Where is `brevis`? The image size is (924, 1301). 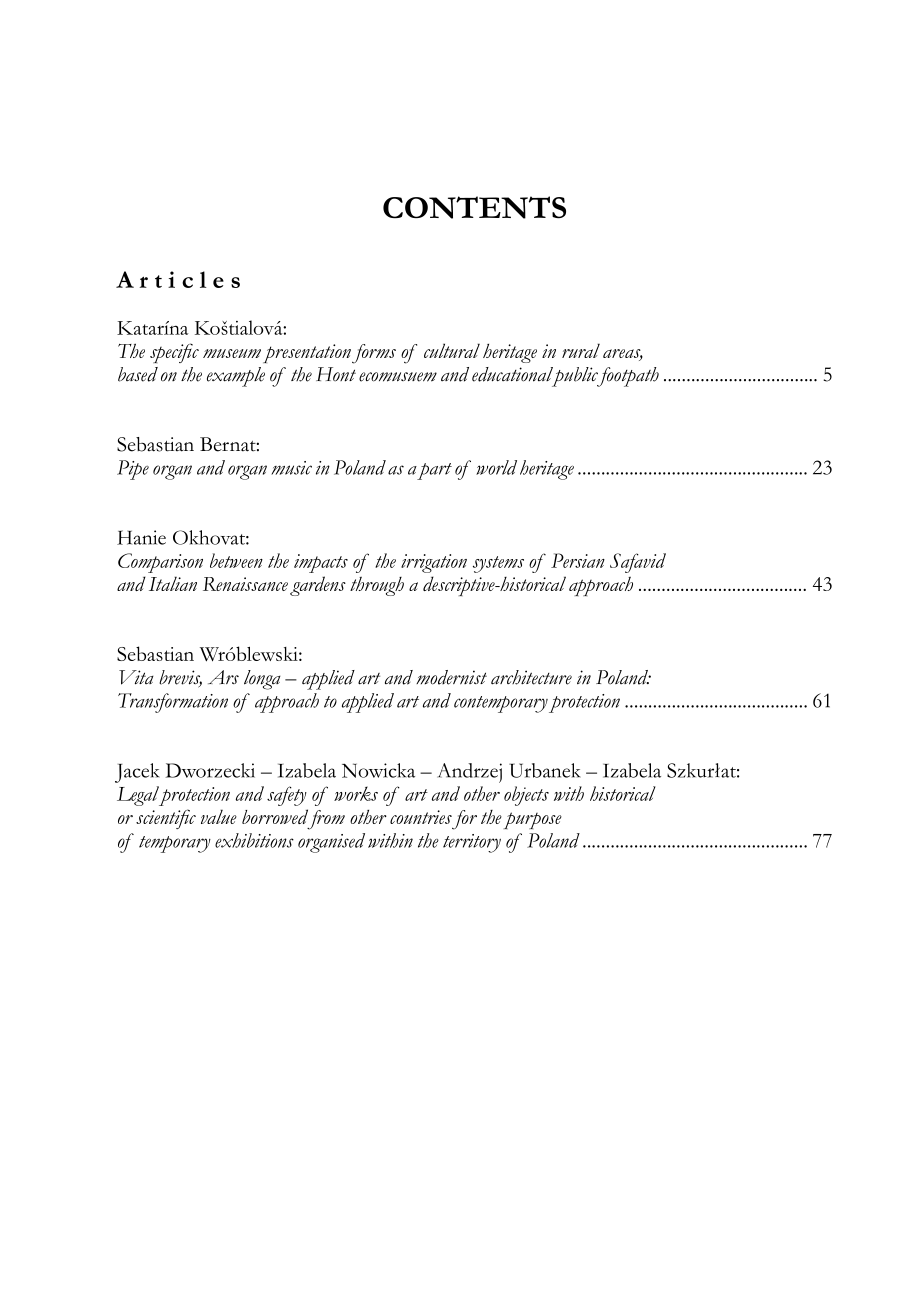 brevis is located at coordinates (180, 678).
